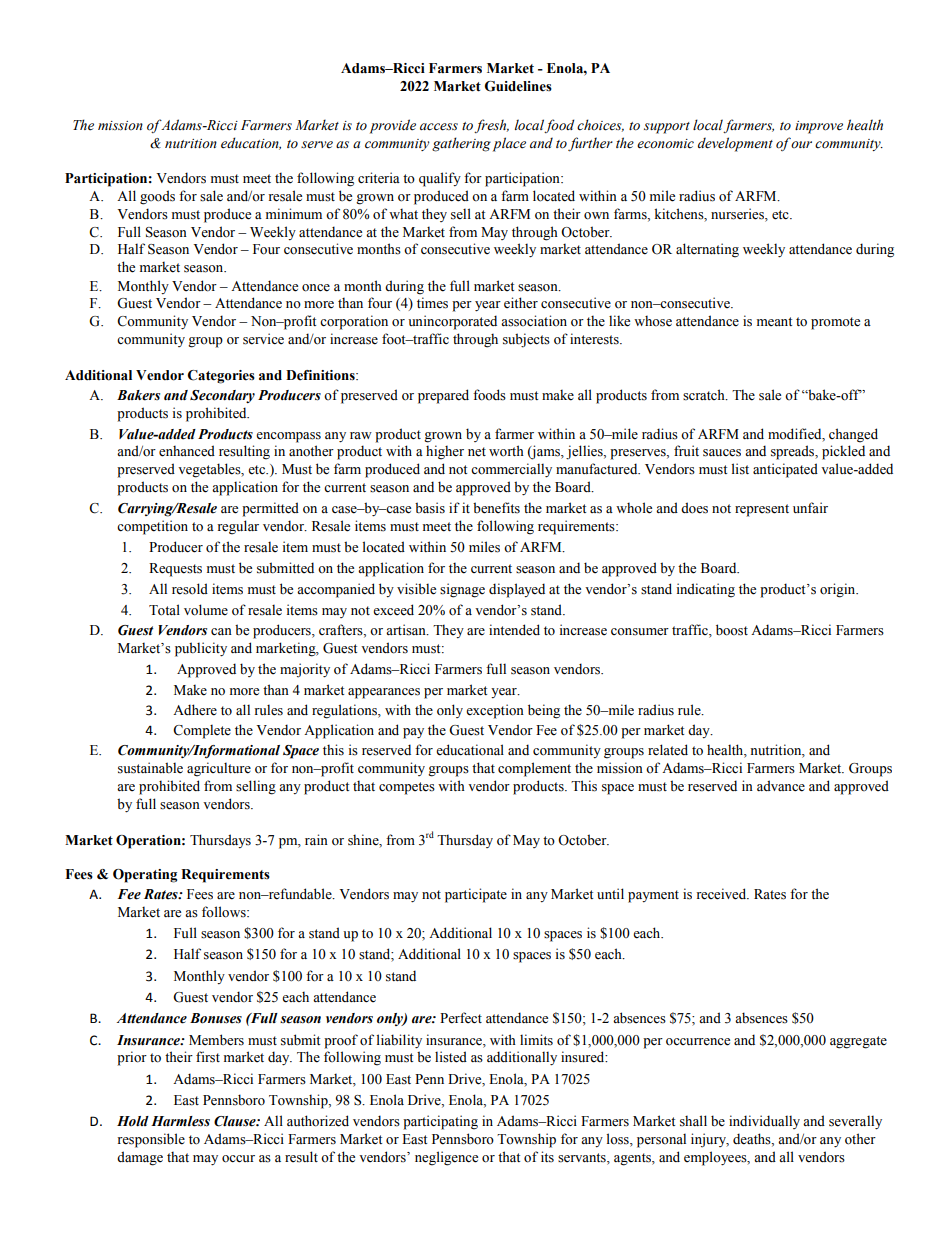  Describe the element at coordinates (732, 630) in the image. I see `boost` at that location.
